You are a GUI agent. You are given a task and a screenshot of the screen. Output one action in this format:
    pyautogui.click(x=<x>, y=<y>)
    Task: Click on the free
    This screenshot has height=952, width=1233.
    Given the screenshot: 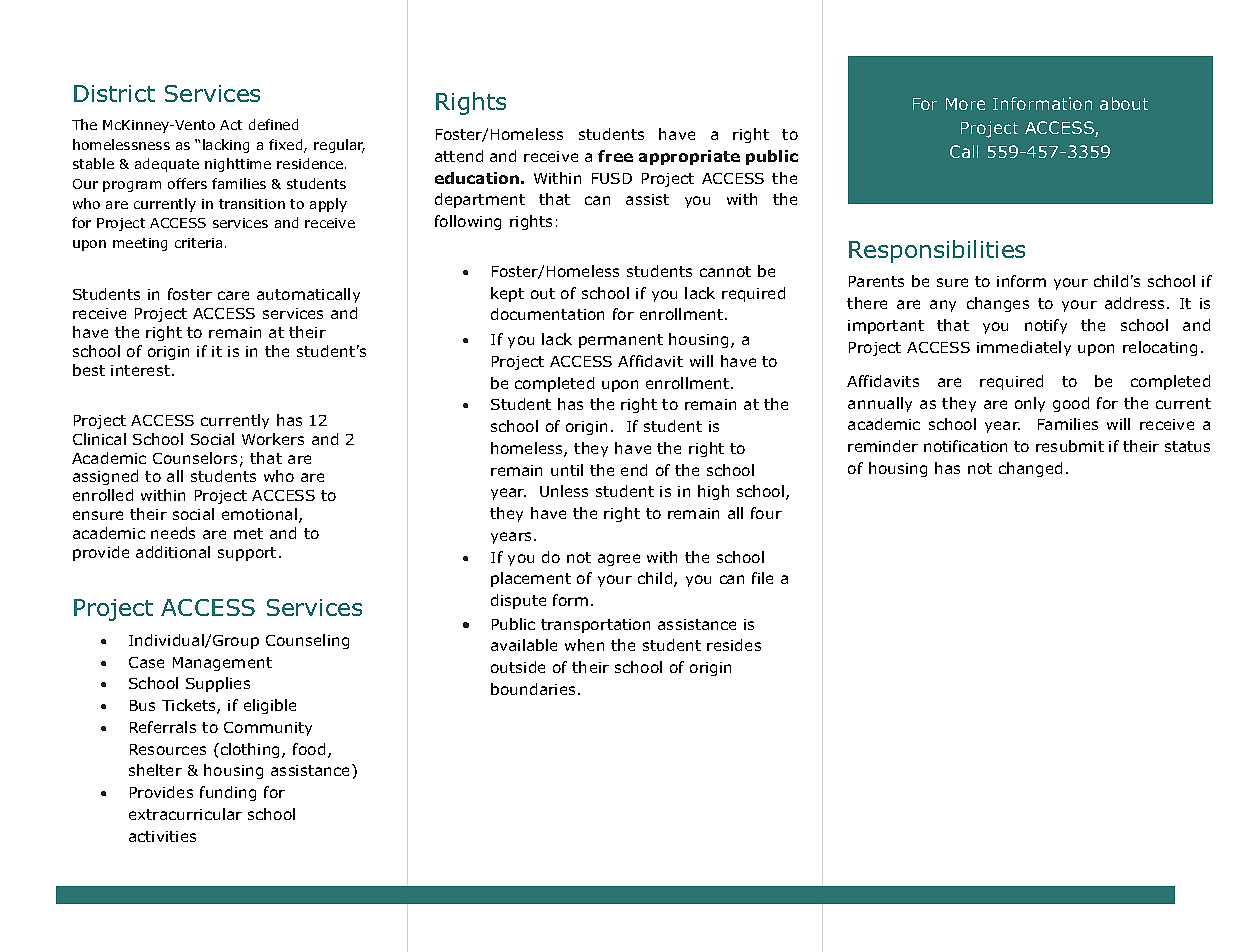 What is the action you would take?
    pyautogui.click(x=615, y=156)
